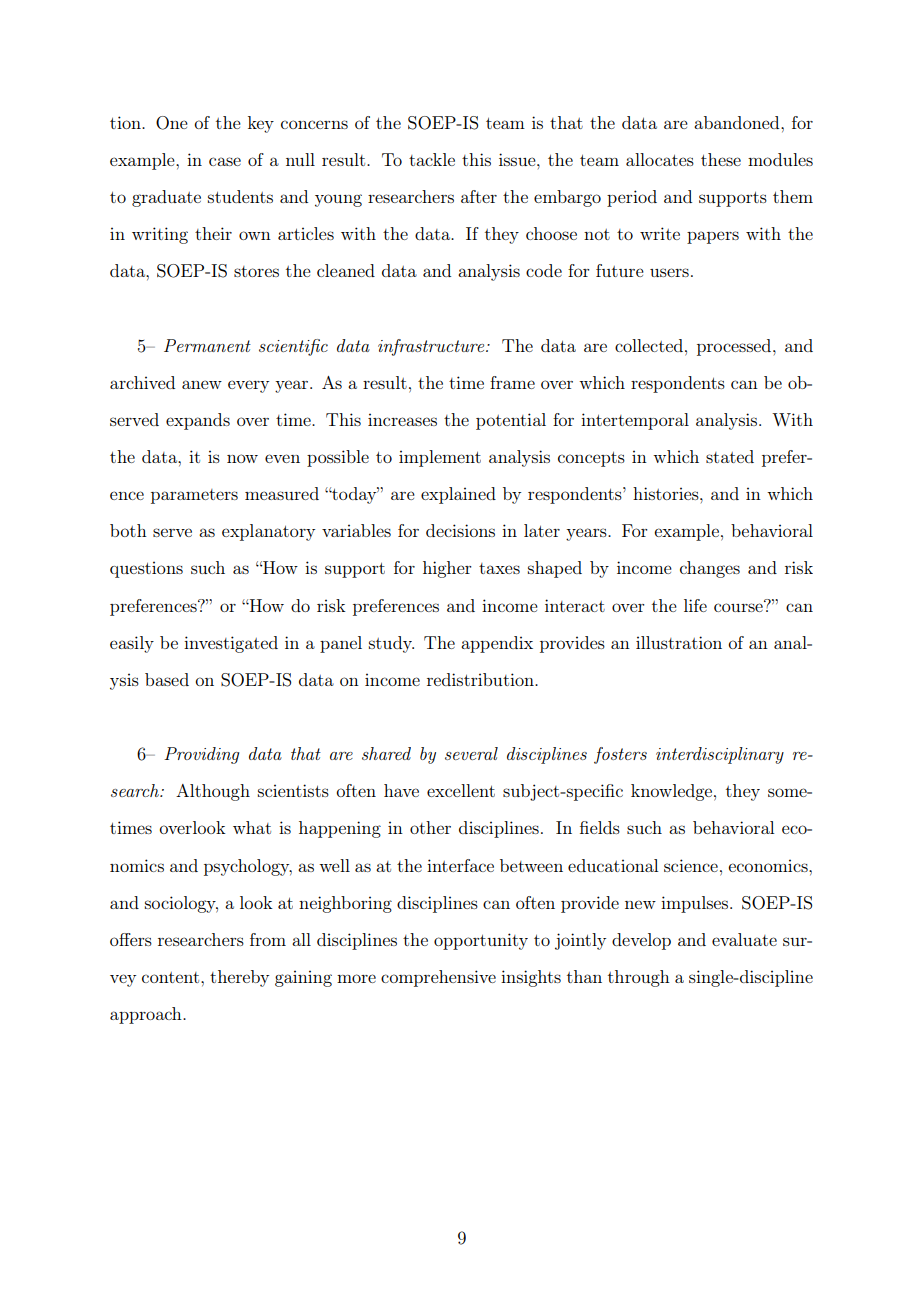 This screenshot has width=924, height=1308. What do you see at coordinates (721, 159) in the screenshot?
I see `these` at bounding box center [721, 159].
